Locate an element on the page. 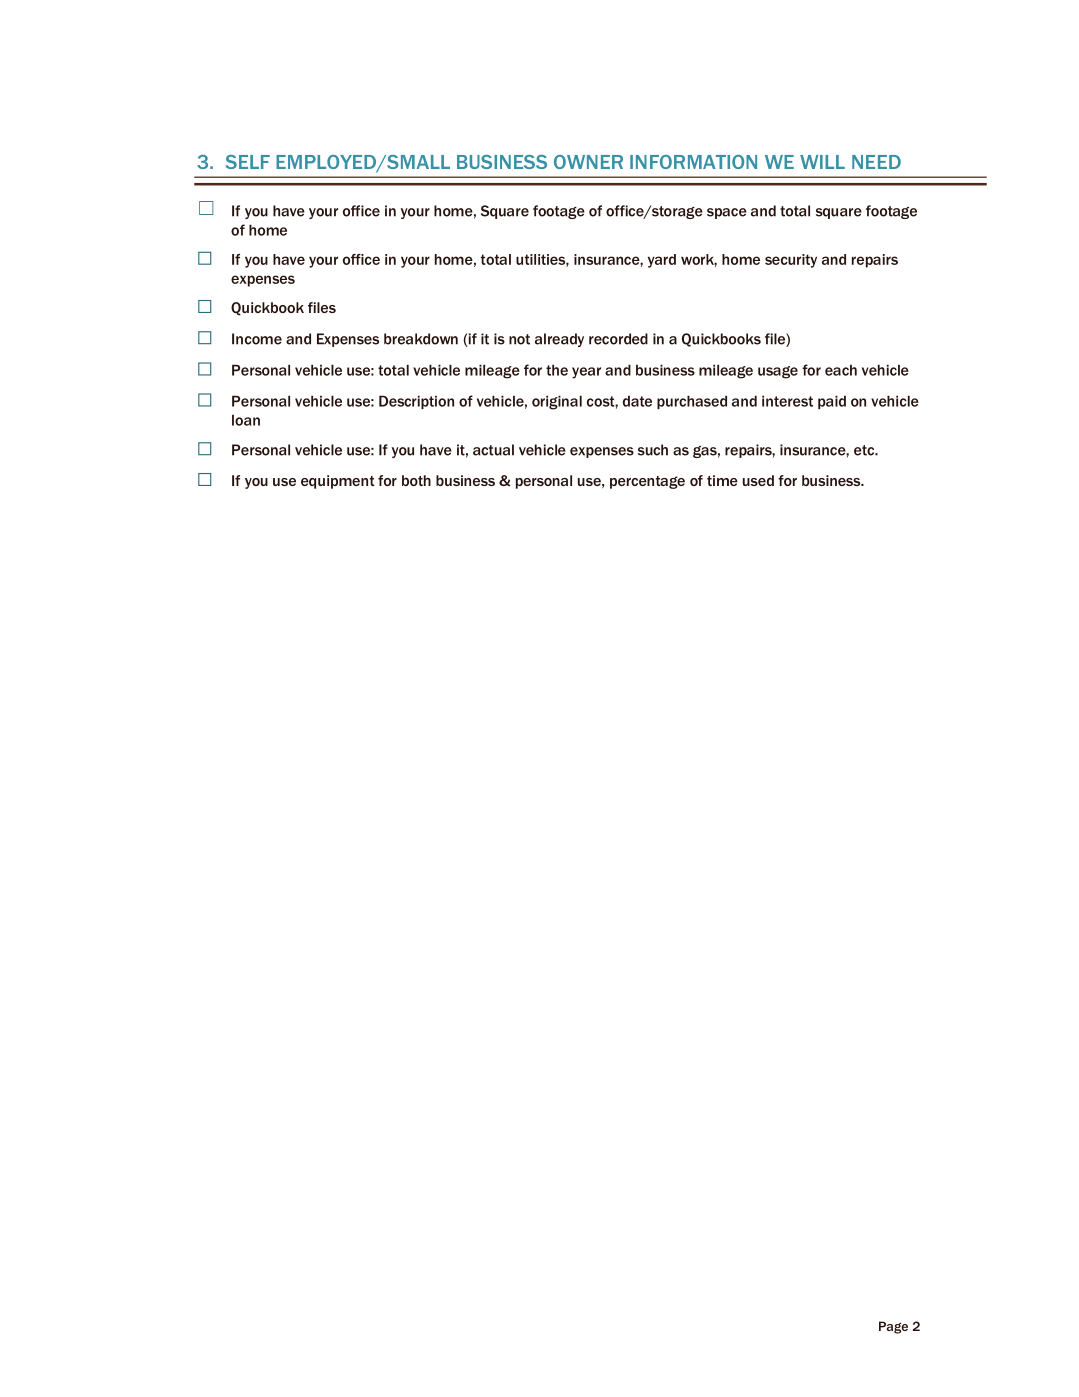  used is located at coordinates (758, 480).
